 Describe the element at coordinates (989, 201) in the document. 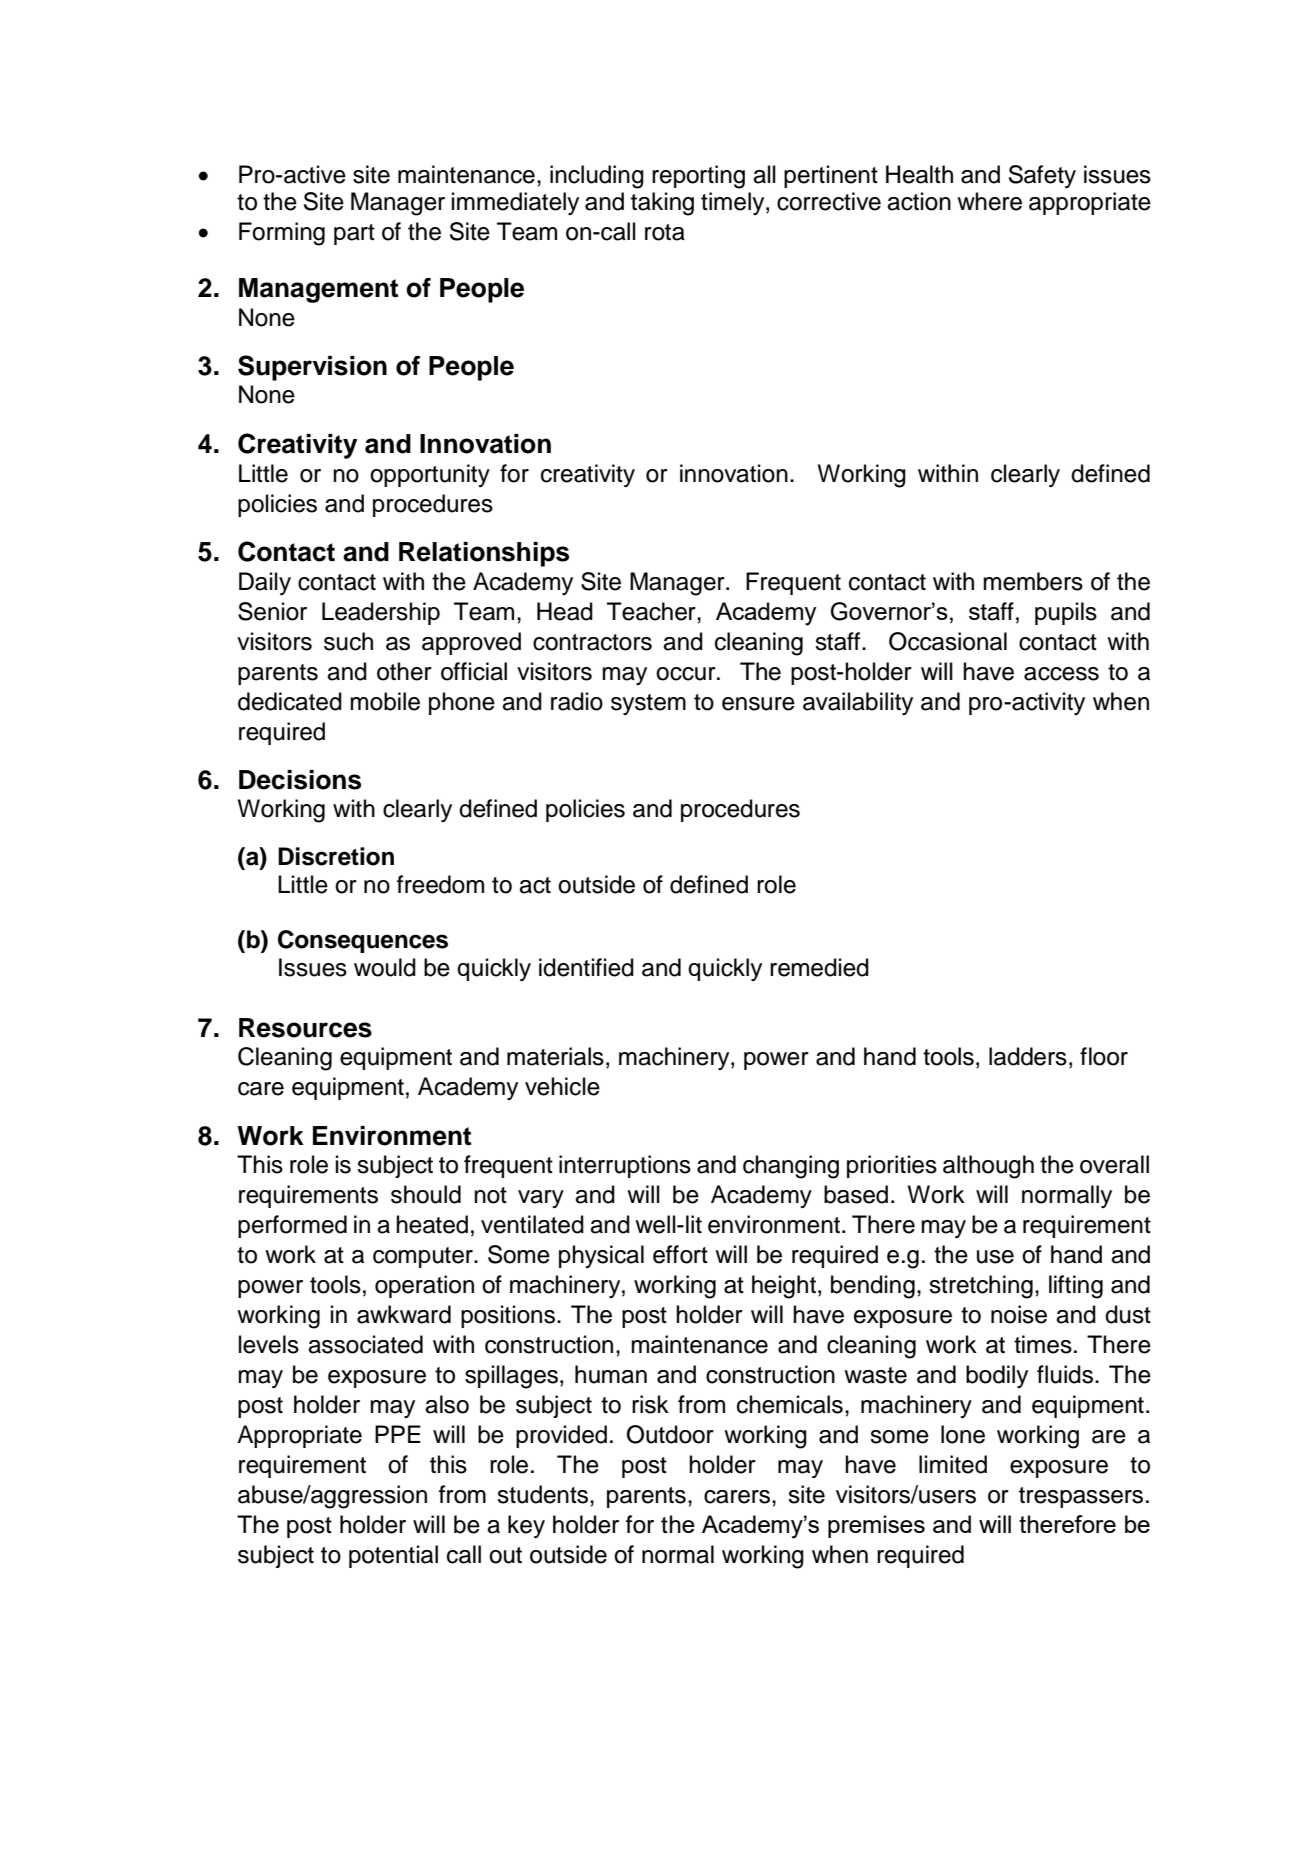

I see `where` at that location.
